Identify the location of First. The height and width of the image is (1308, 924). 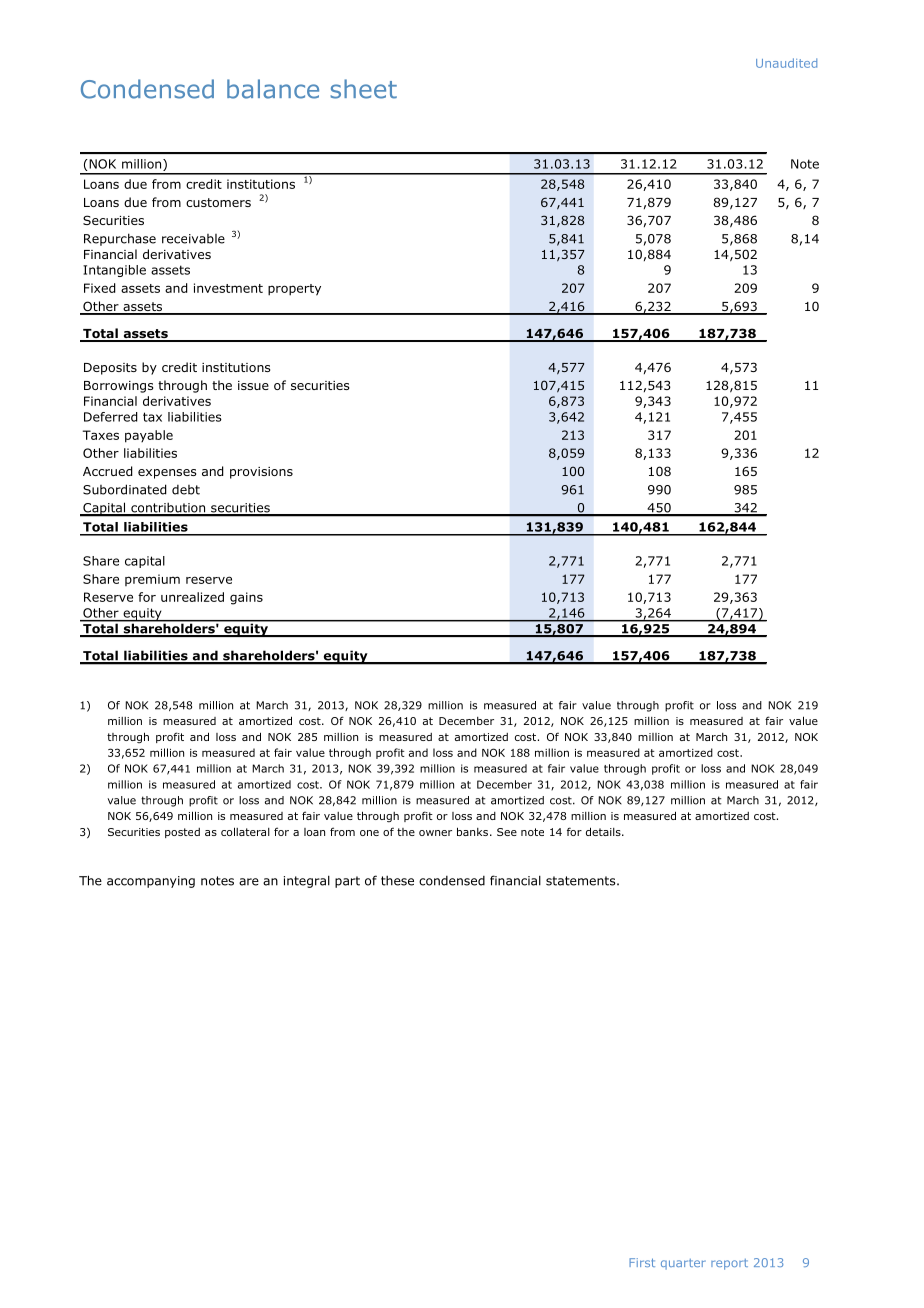
(642, 1262).
